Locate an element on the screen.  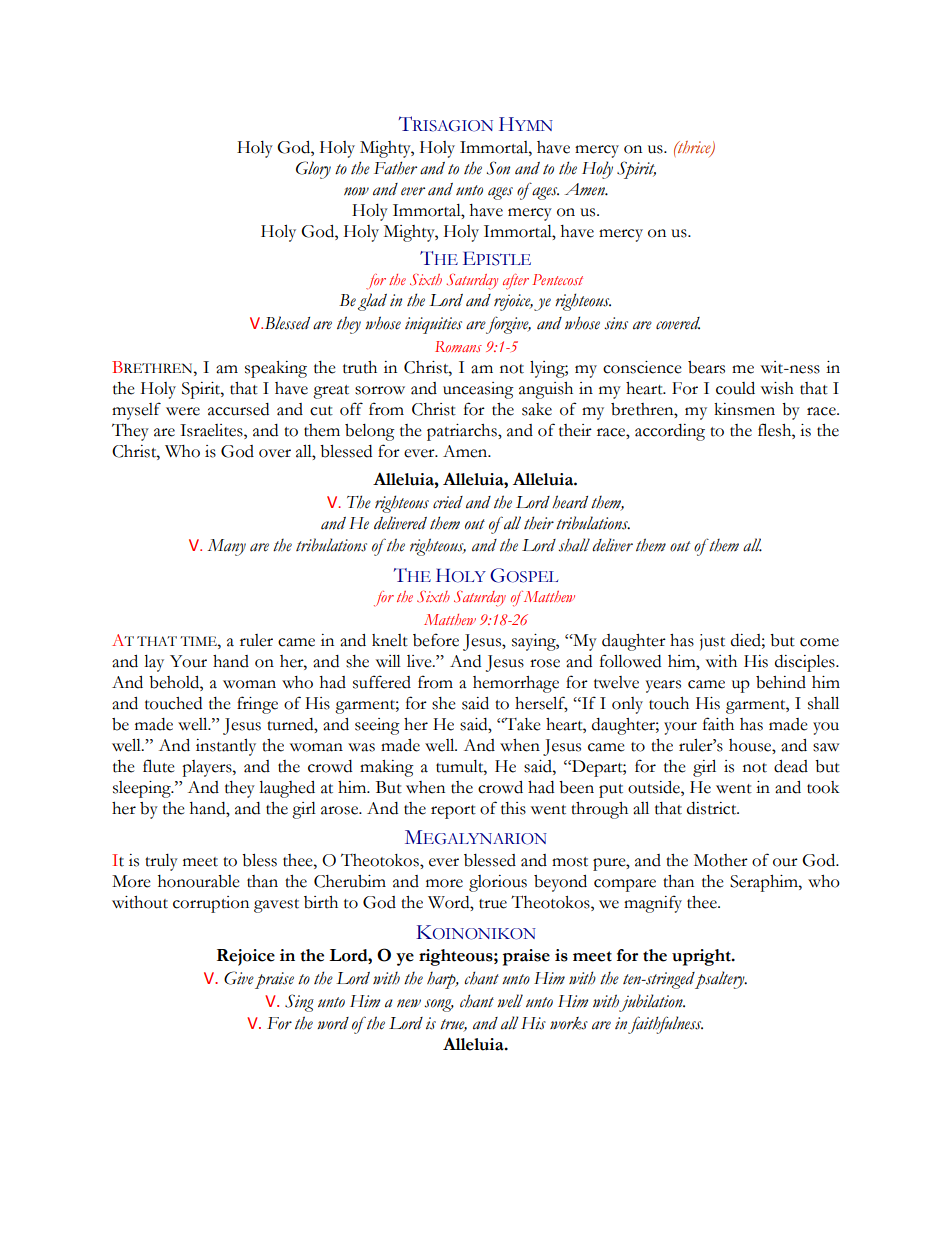
Glory is located at coordinates (313, 170).
